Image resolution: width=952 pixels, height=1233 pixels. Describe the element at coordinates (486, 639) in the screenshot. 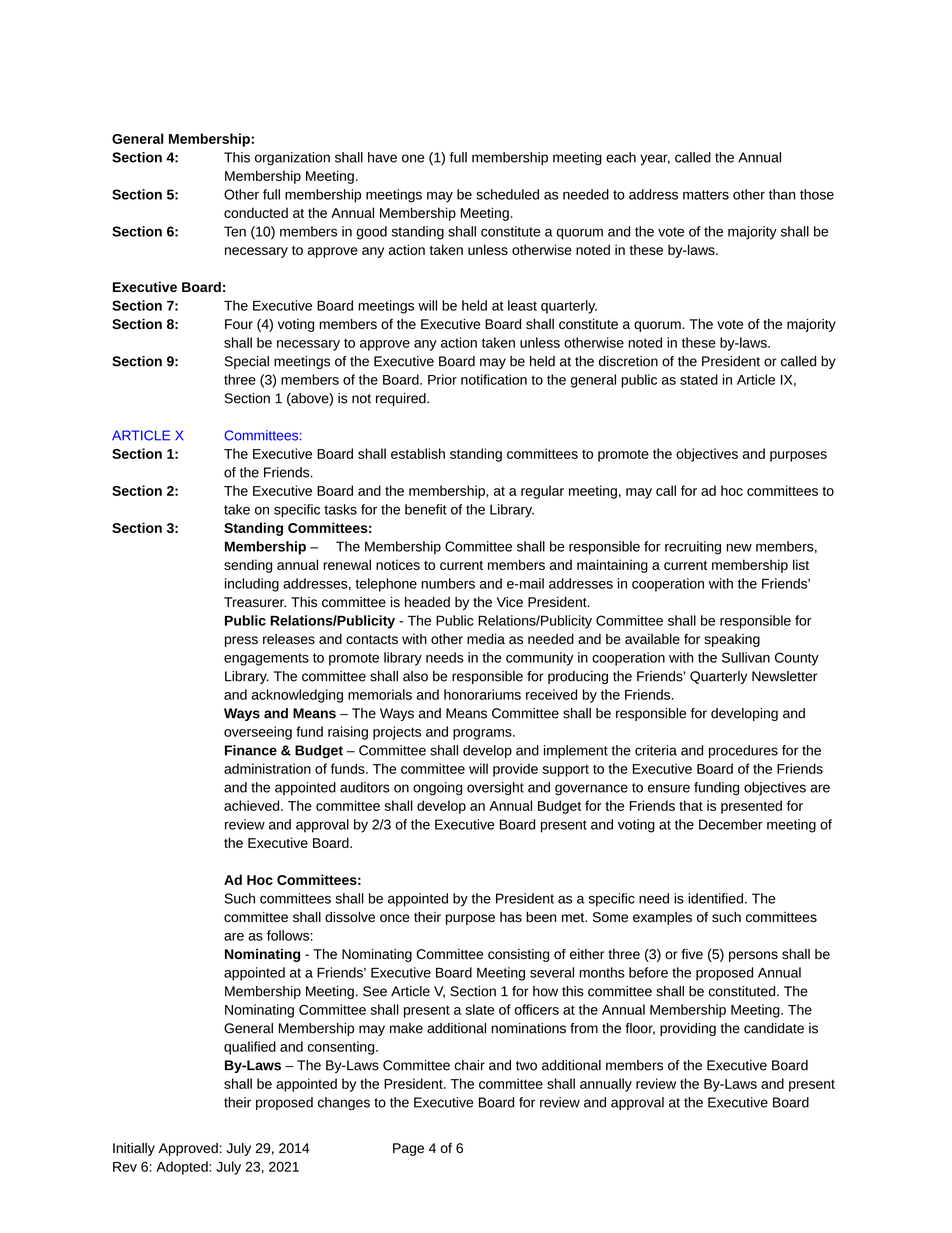

I see `media` at that location.
